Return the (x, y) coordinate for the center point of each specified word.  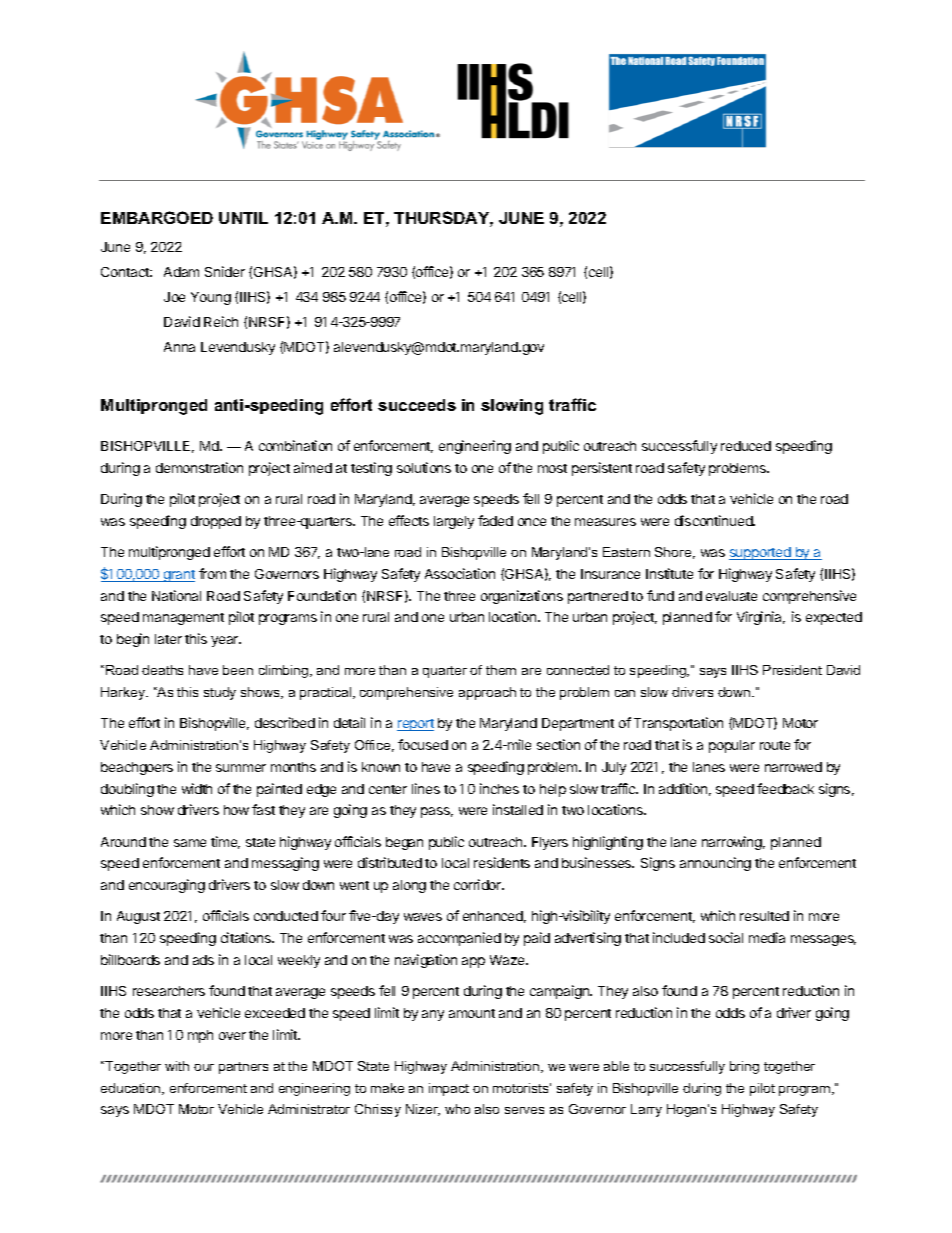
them (501, 670)
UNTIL (243, 218)
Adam (181, 272)
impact (449, 1089)
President (792, 670)
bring (744, 1067)
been (238, 670)
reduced (746, 446)
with (177, 1066)
